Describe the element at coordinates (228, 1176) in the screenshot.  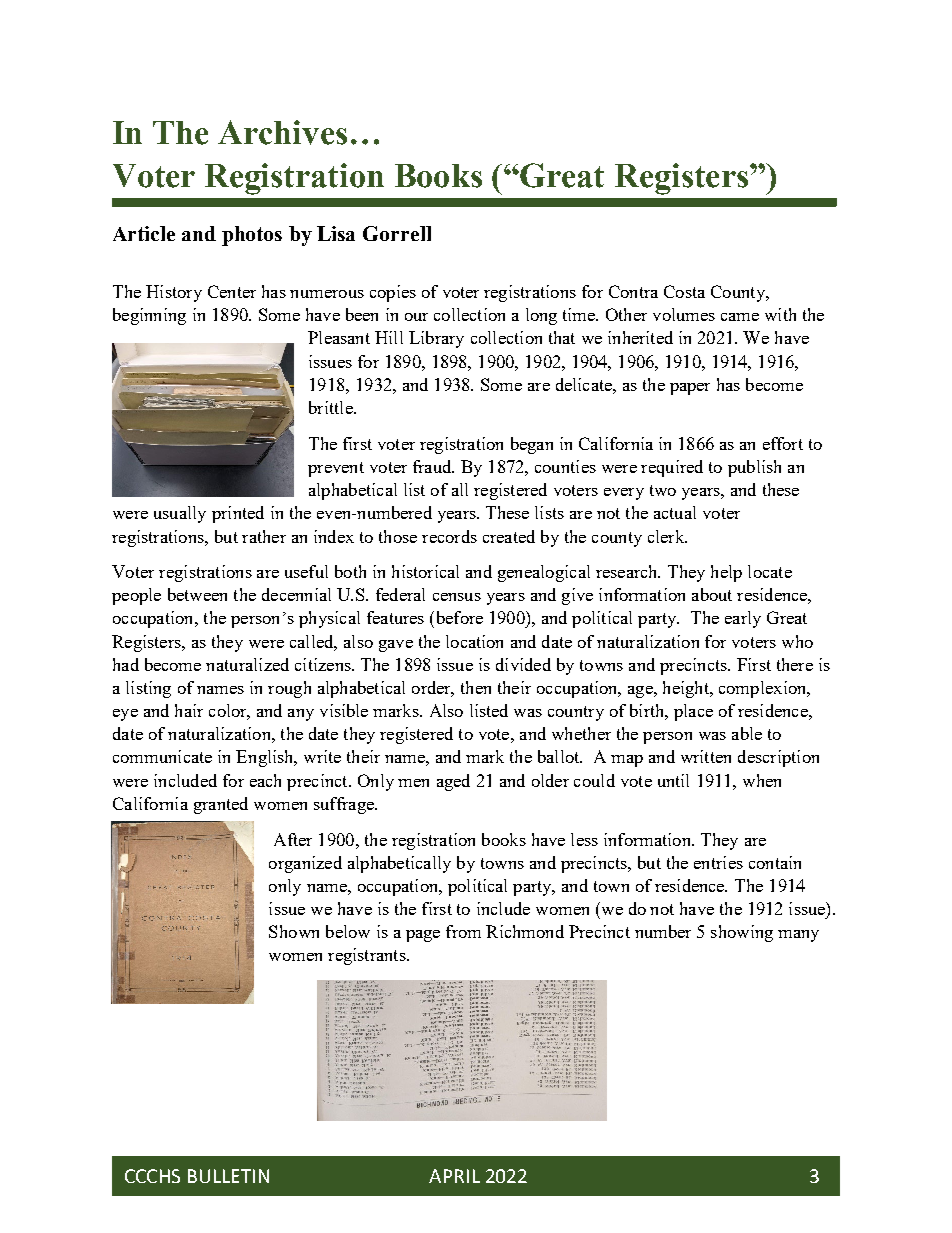
I see `BULLETIN` at that location.
